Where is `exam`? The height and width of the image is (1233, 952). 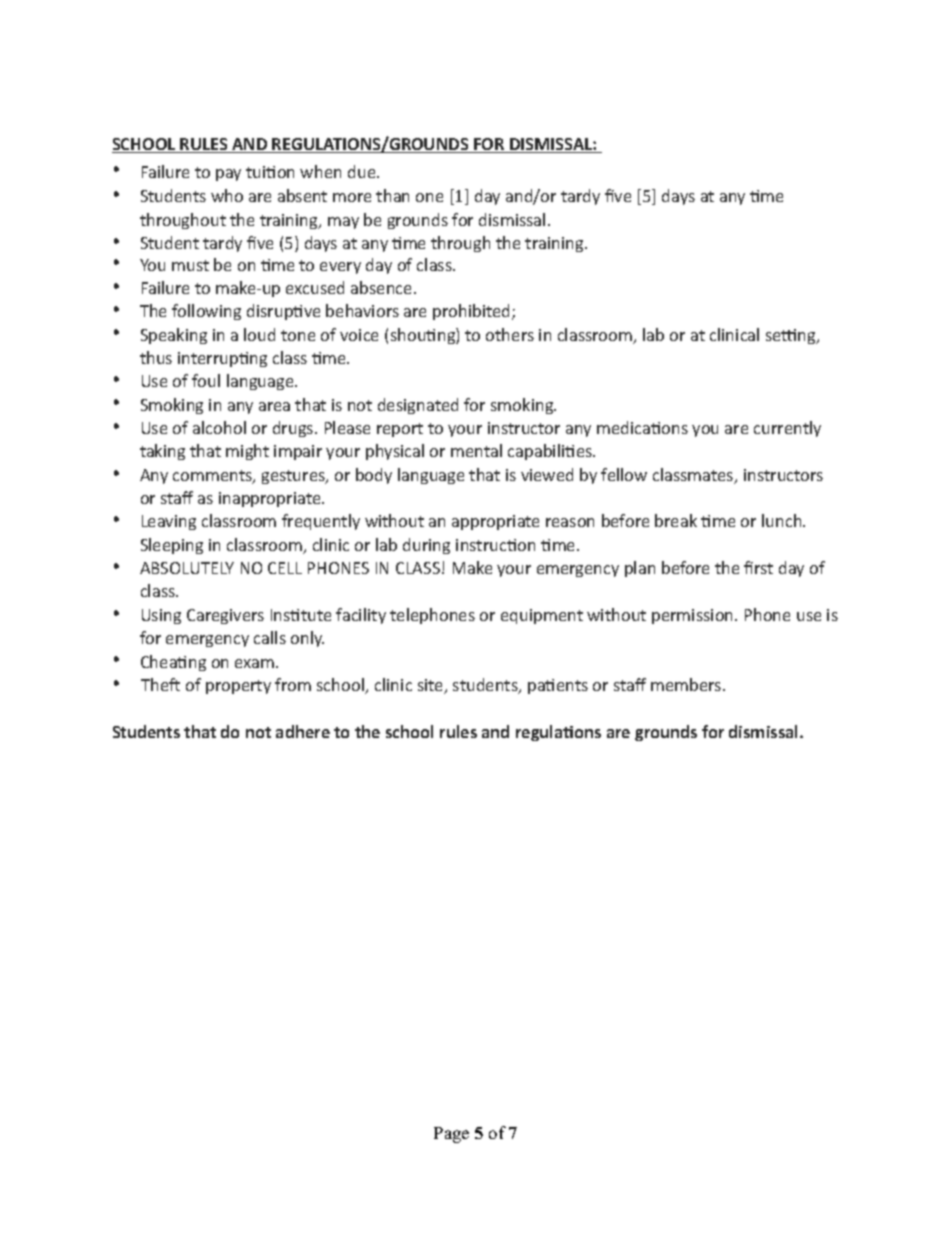
exam is located at coordinates (256, 663).
